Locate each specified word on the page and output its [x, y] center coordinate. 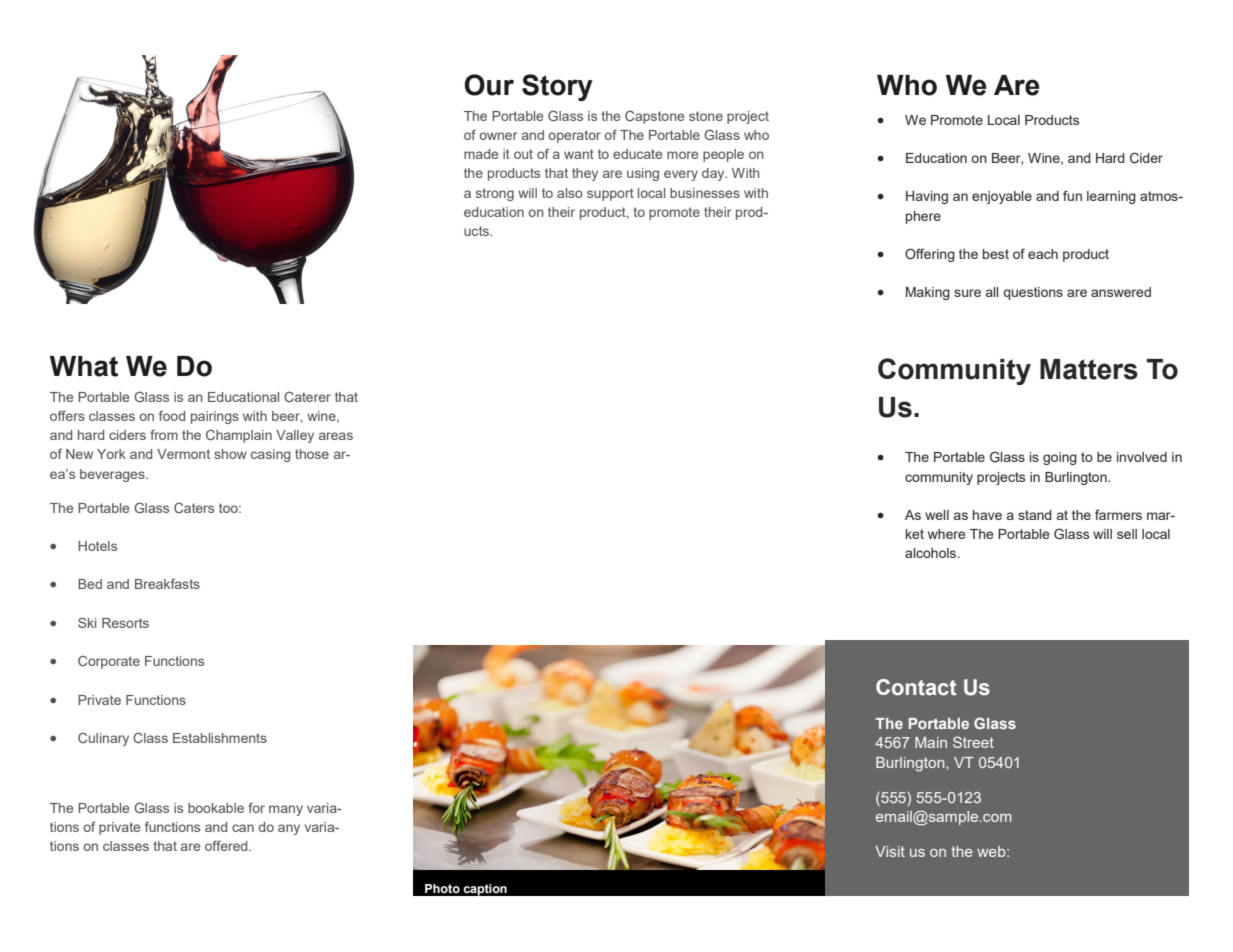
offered [227, 845]
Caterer [307, 396]
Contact [916, 687]
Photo [442, 888]
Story [557, 87]
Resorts [125, 623]
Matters [1089, 369]
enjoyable [1002, 197]
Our [489, 85]
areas [336, 436]
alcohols [932, 553]
